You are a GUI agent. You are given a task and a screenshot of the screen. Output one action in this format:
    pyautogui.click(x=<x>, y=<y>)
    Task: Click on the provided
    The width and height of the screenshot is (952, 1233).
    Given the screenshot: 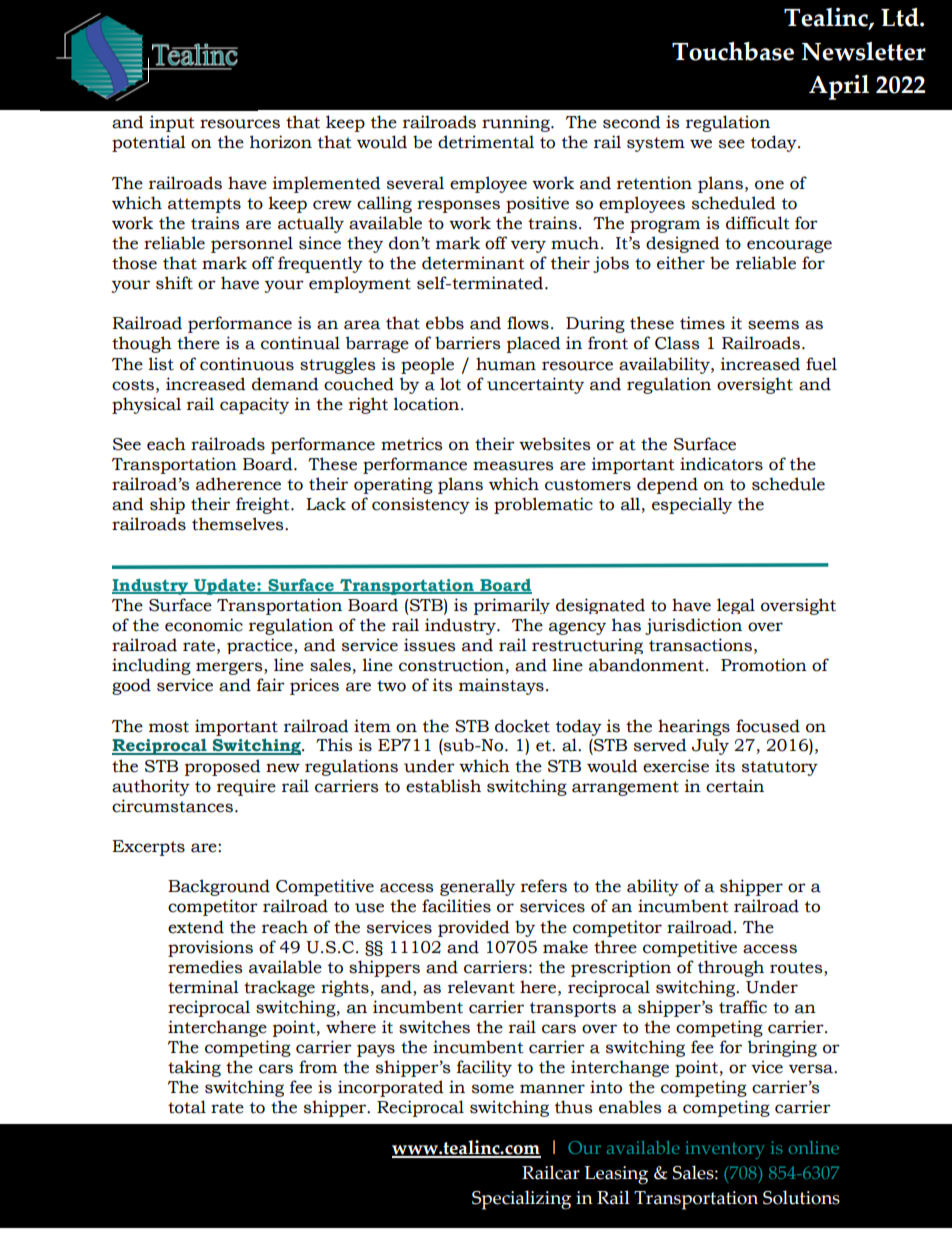 What is the action you would take?
    pyautogui.click(x=474, y=928)
